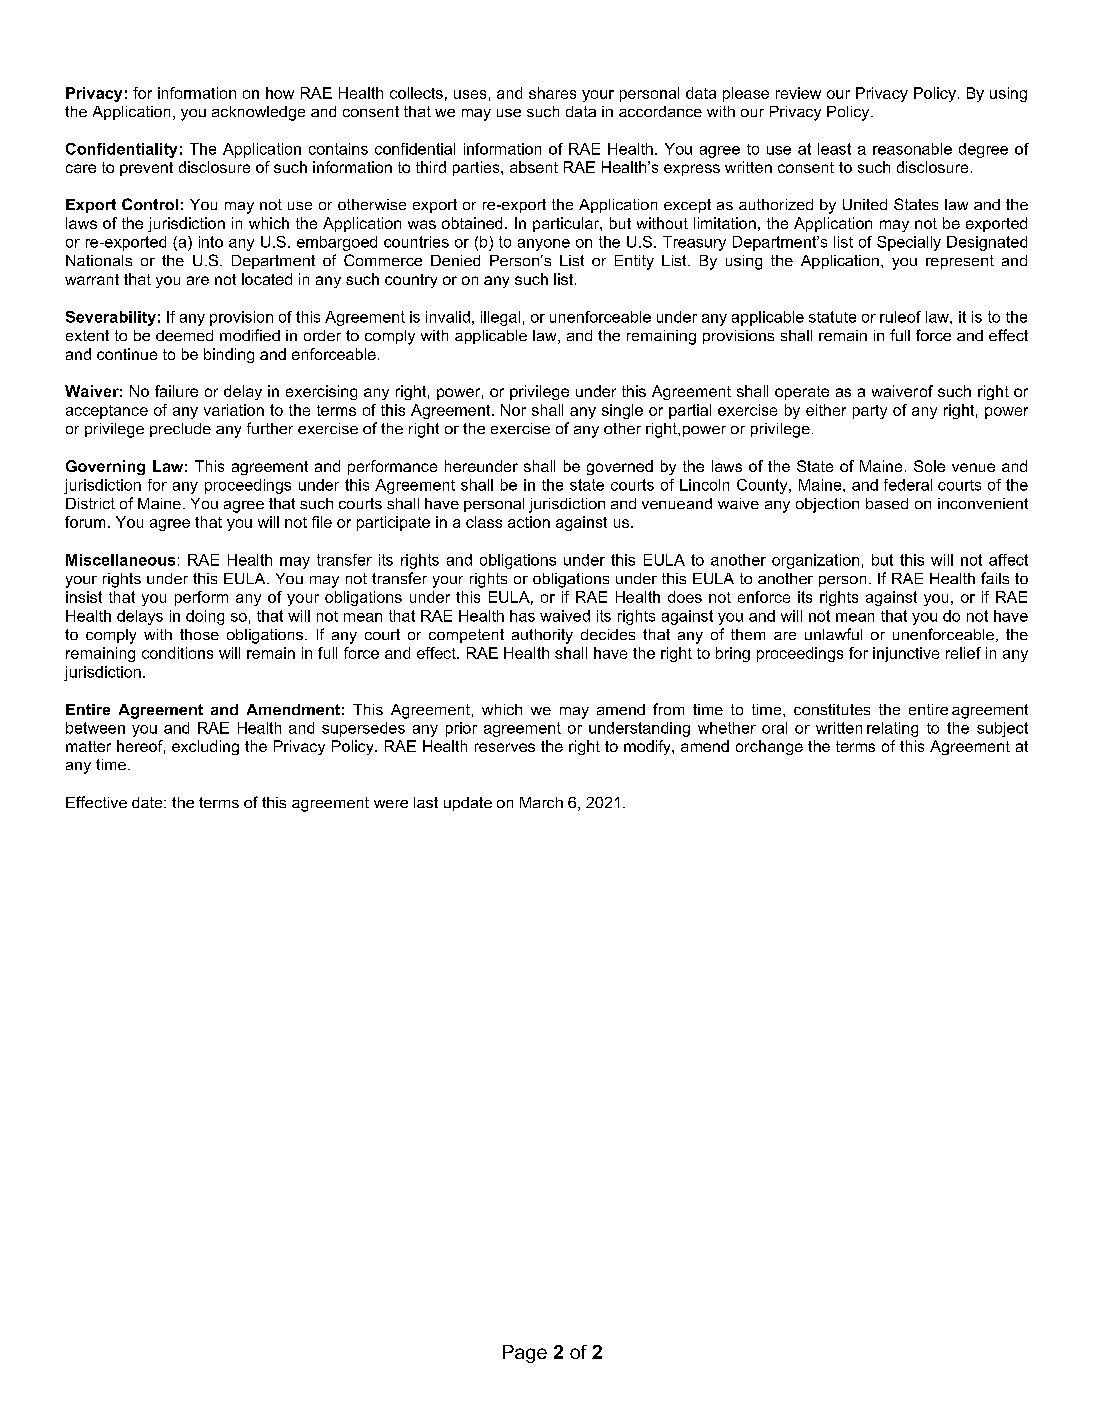  I want to click on reasonable, so click(912, 149).
